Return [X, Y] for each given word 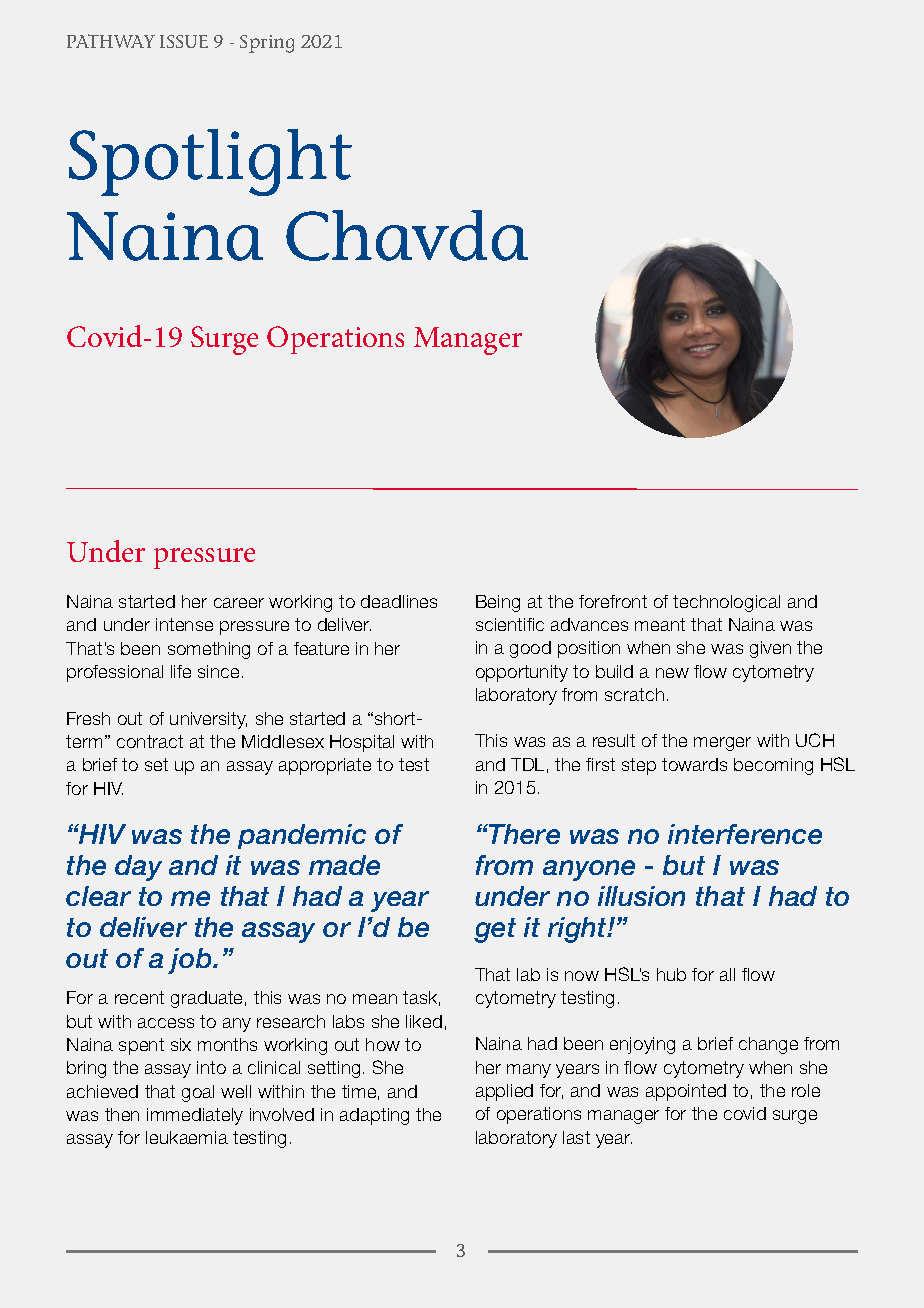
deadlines [399, 601]
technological [726, 603]
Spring [267, 44]
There [523, 834]
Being [498, 603]
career [239, 603]
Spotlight [210, 162]
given [770, 649]
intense [184, 624]
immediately [195, 1116]
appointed [686, 1092]
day [138, 868]
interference [745, 834]
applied [504, 1092]
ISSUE [184, 41]
